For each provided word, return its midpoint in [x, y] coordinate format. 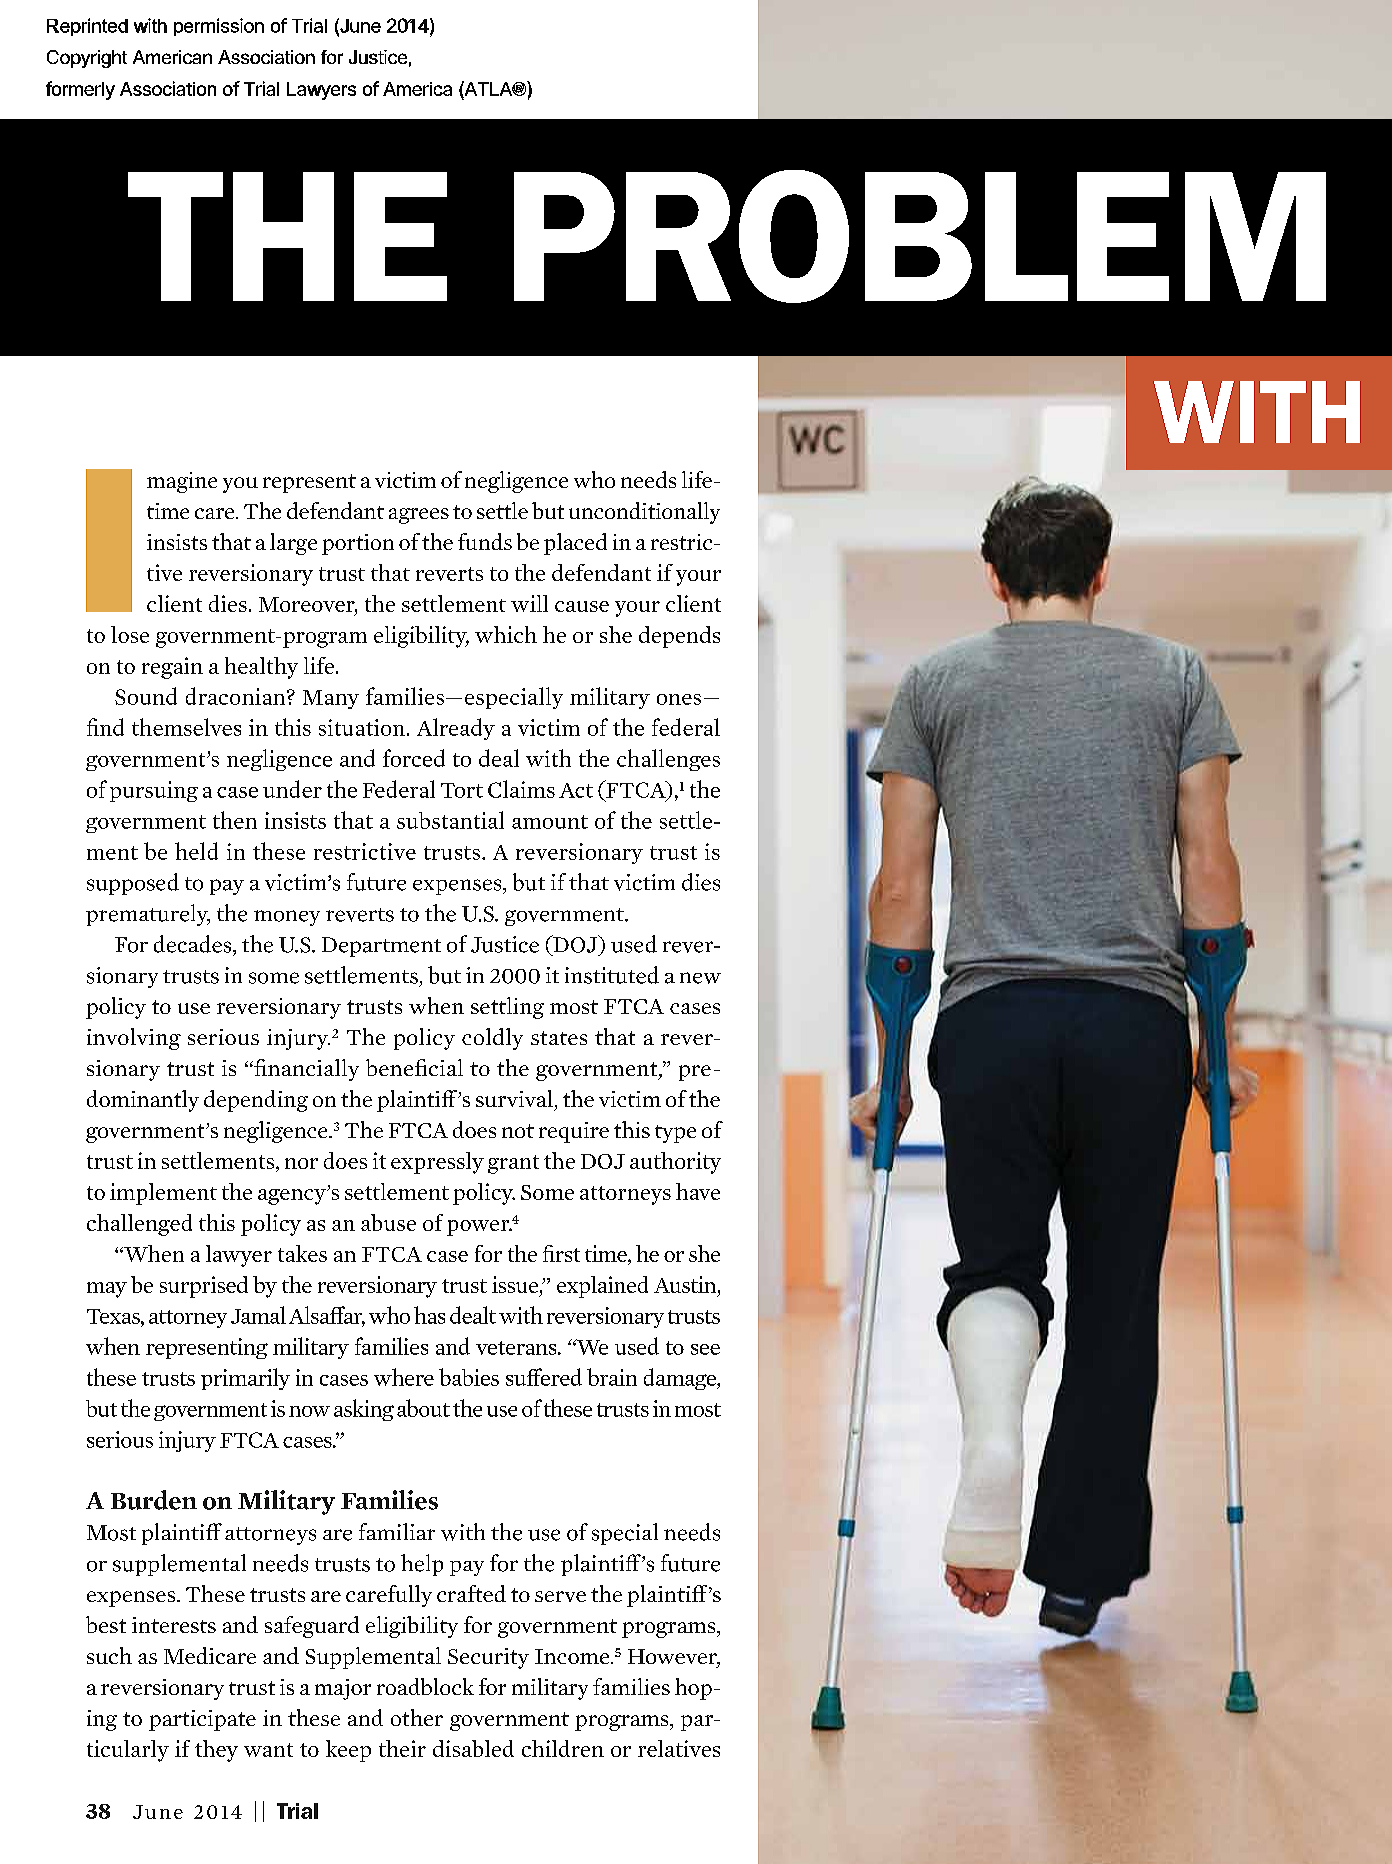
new [700, 978]
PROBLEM [920, 236]
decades [194, 944]
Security [488, 1658]
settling [507, 1008]
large [293, 544]
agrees [419, 516]
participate [202, 1720]
